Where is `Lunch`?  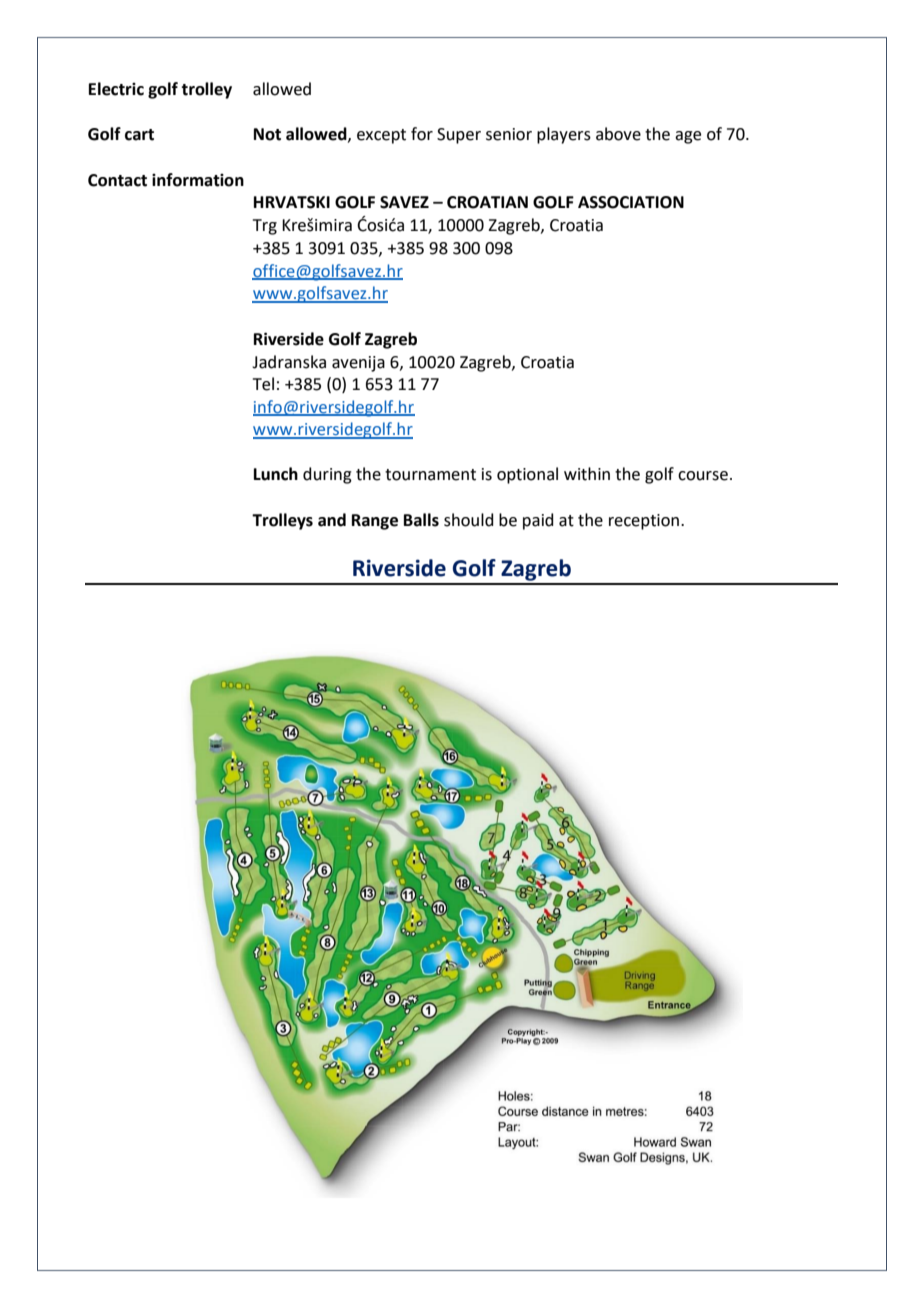 Lunch is located at coordinates (276, 474).
